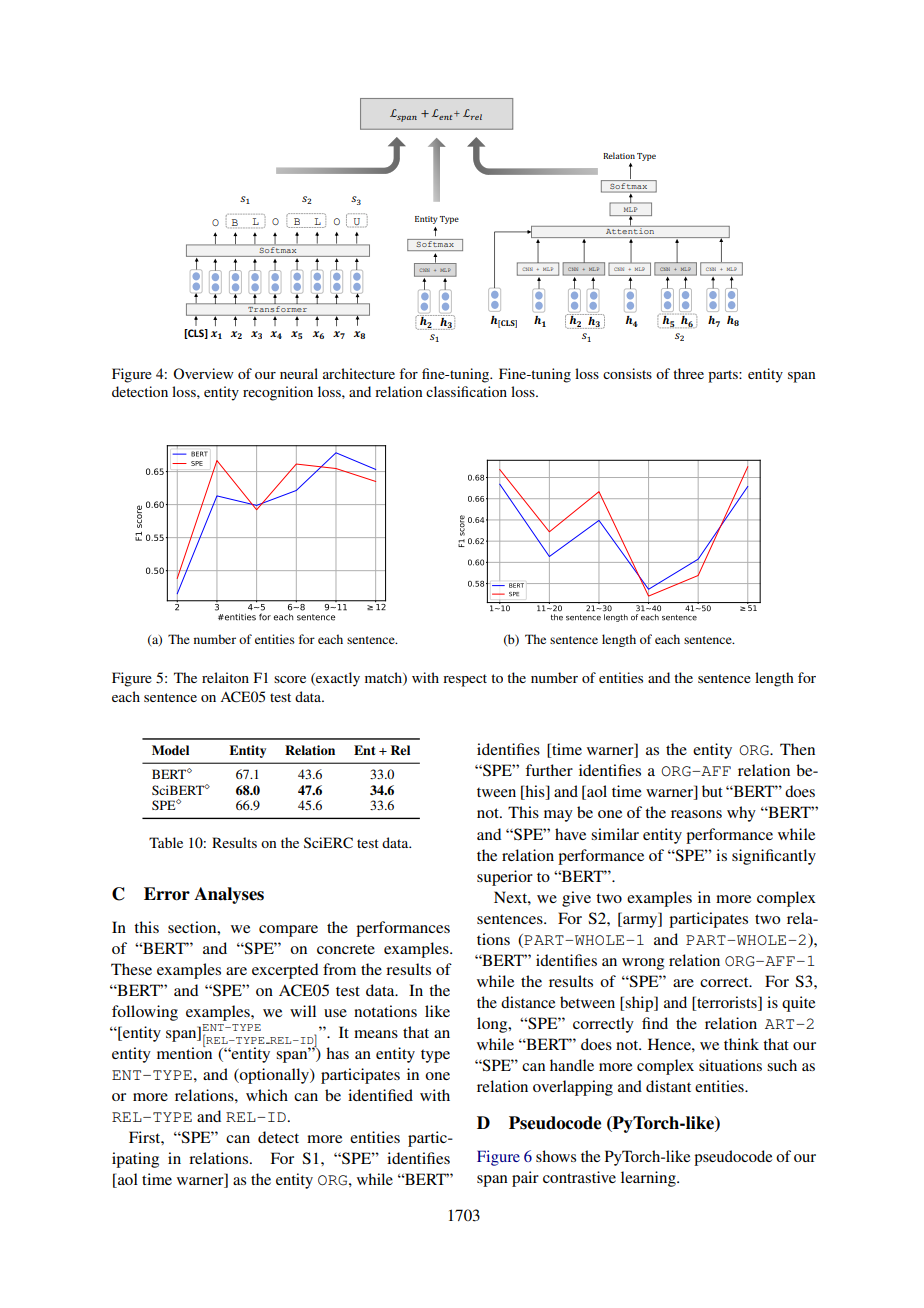  I want to click on excerpted, so click(285, 971).
